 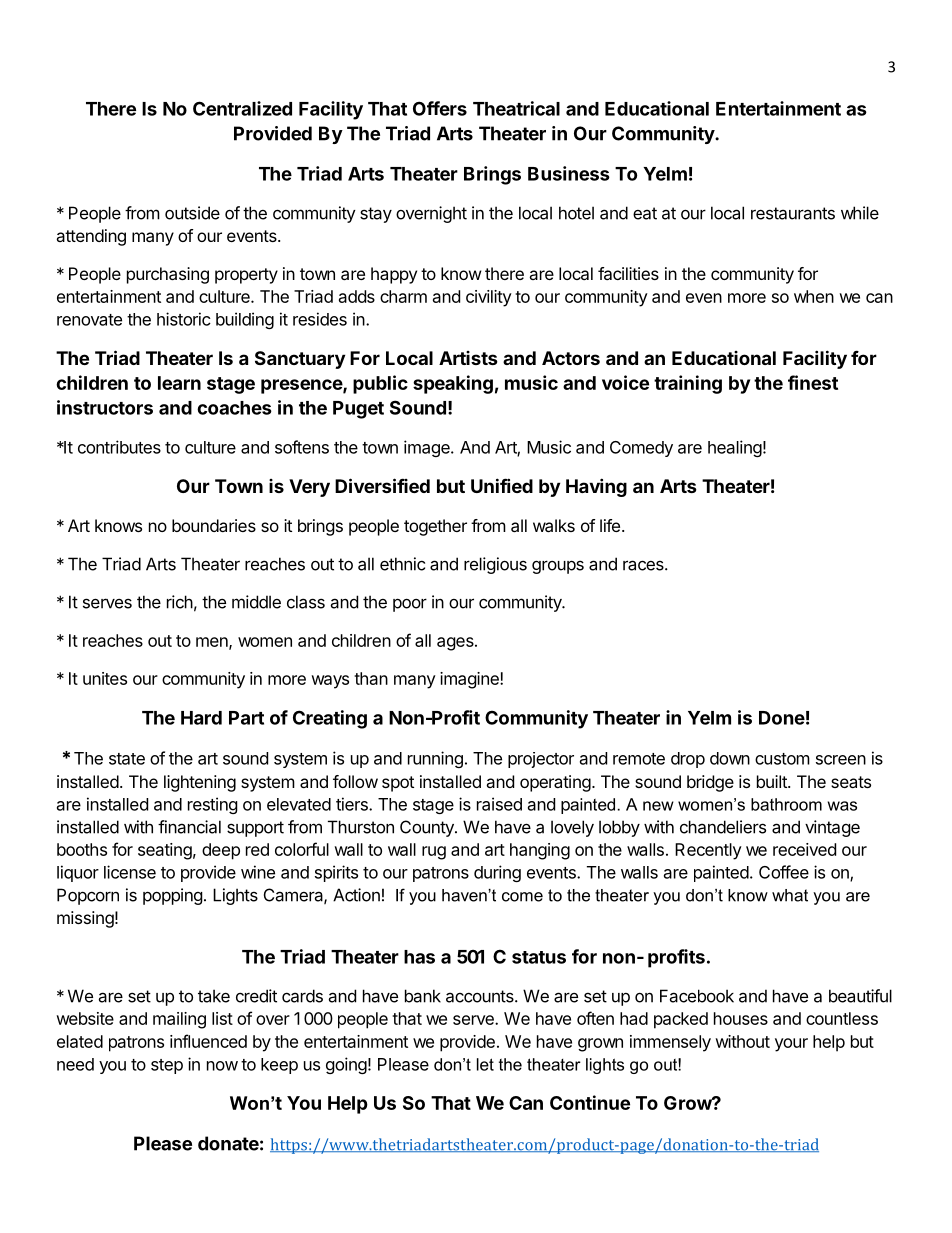 I want to click on Centralized, so click(x=242, y=108).
